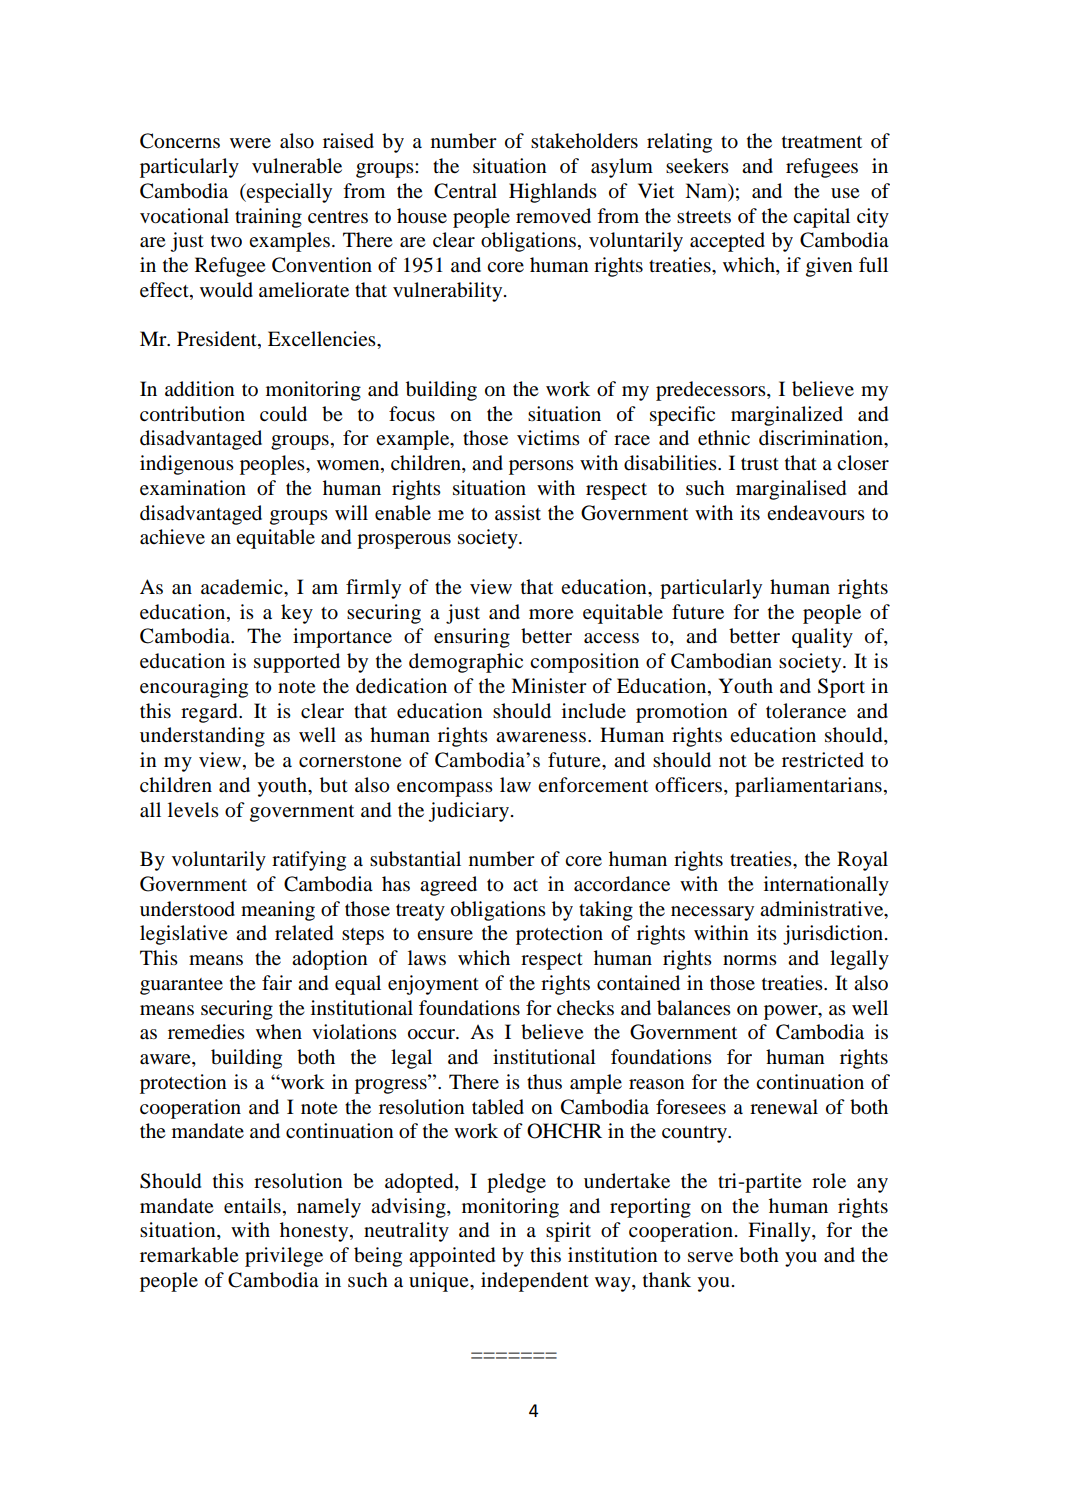  I want to click on treatment, so click(822, 142).
